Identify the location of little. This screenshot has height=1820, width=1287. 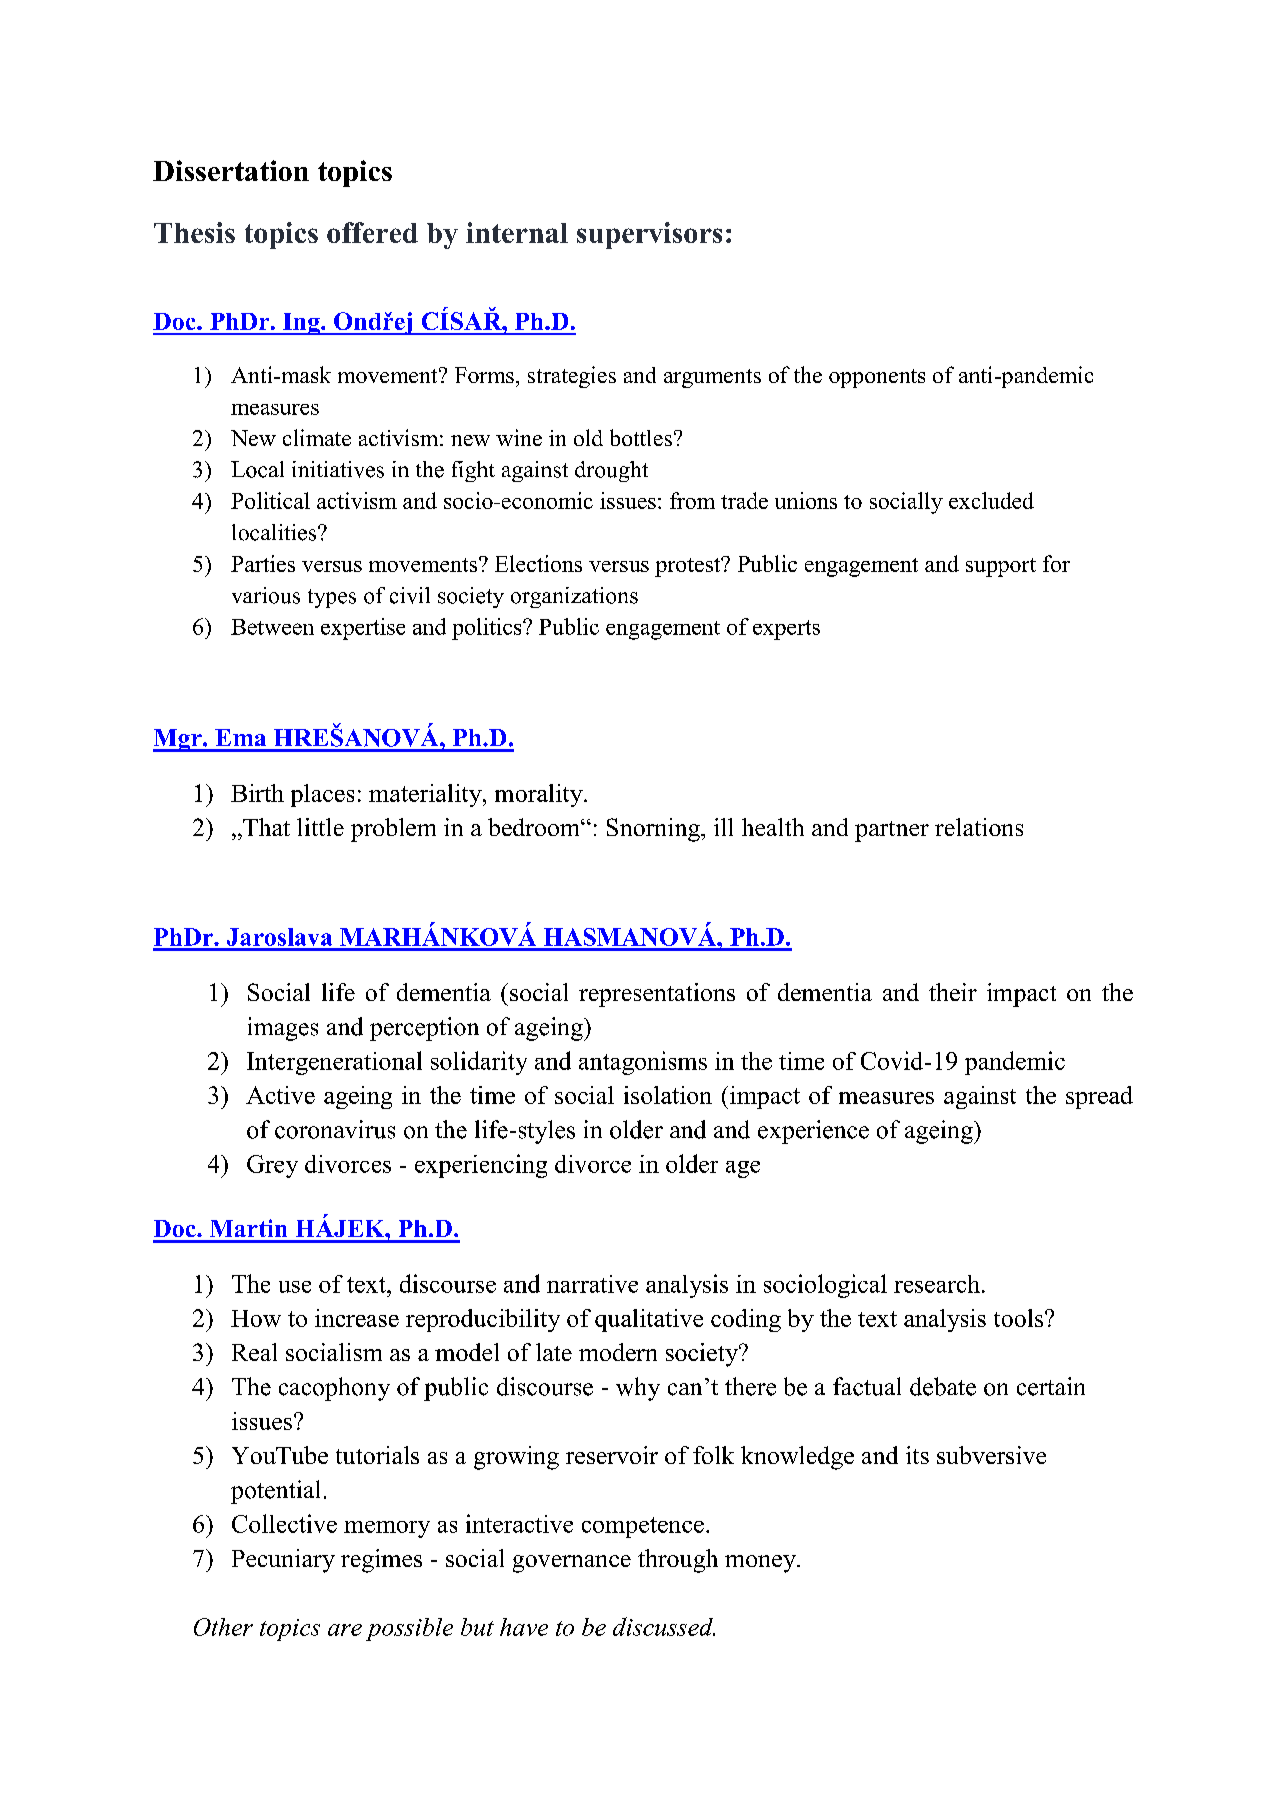
(320, 827).
